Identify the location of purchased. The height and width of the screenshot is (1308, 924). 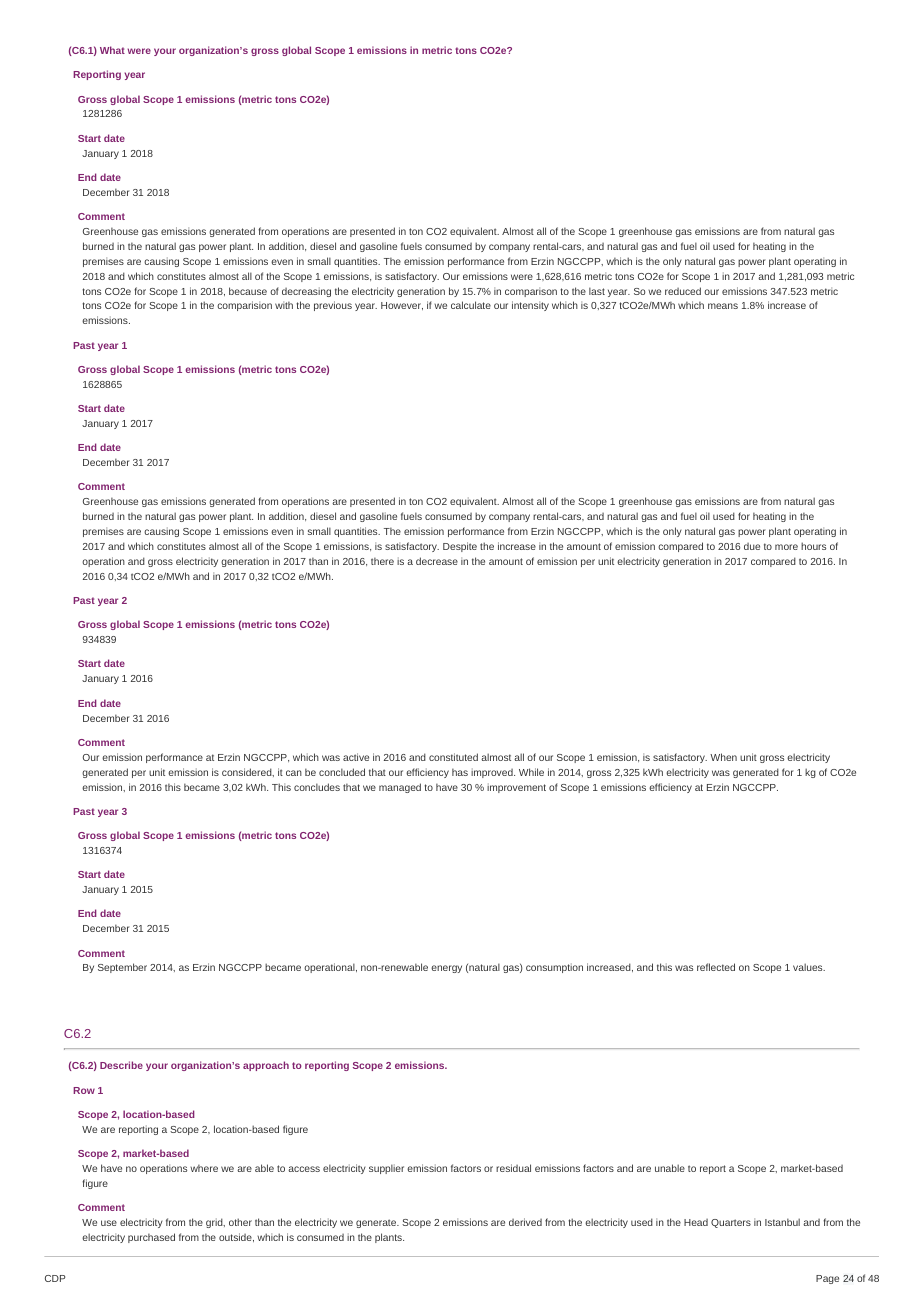
(151, 1238).
